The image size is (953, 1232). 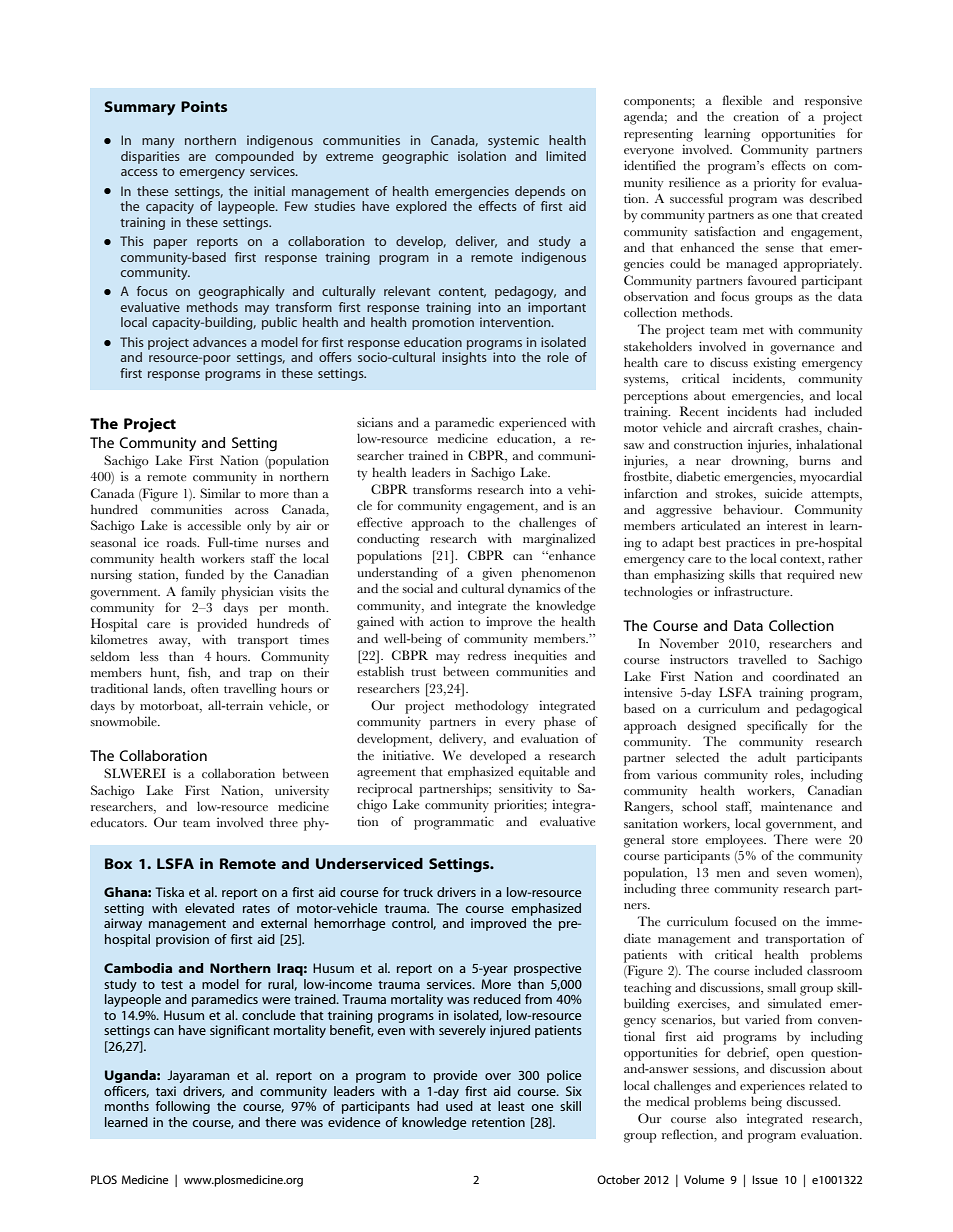 I want to click on less, so click(x=149, y=656).
